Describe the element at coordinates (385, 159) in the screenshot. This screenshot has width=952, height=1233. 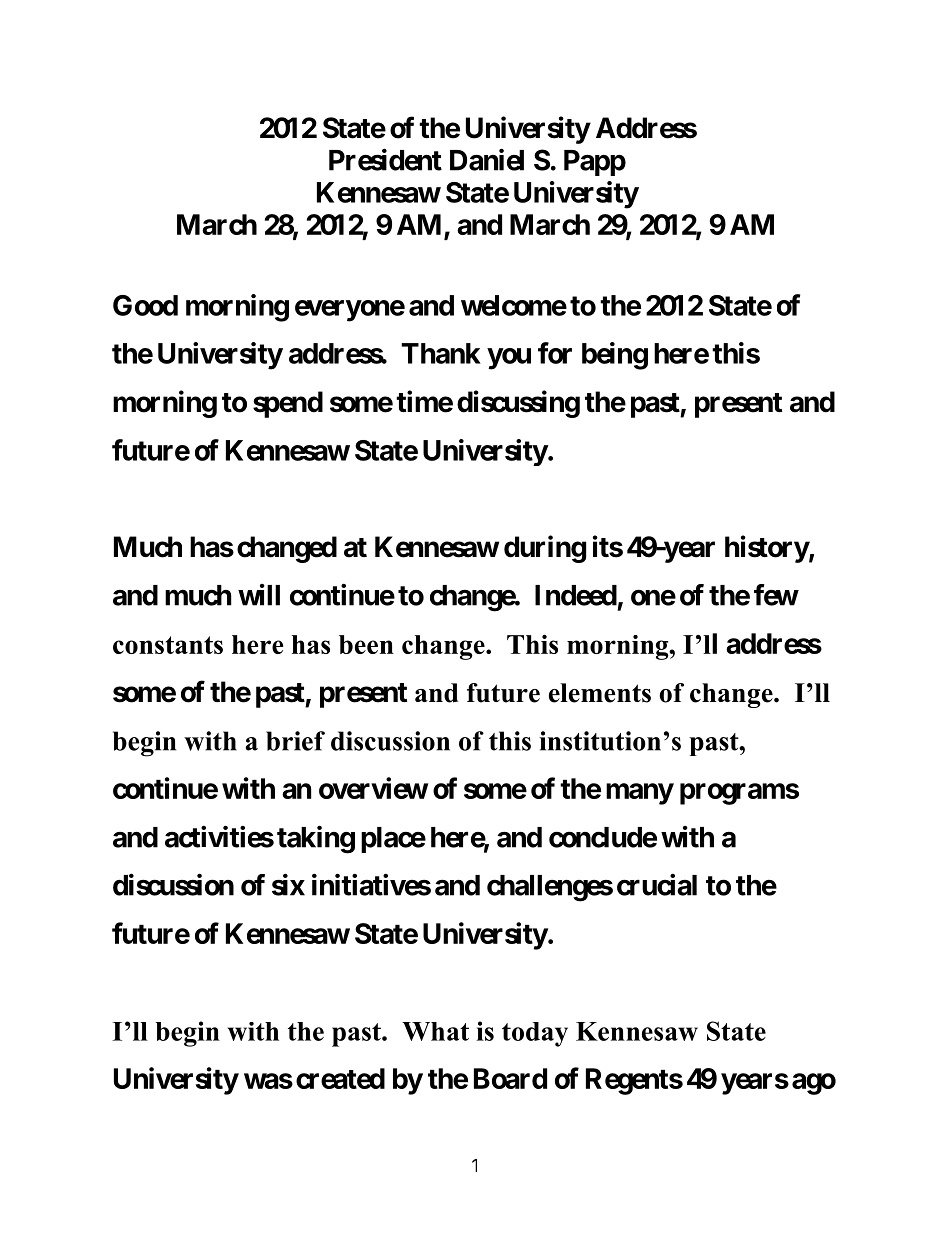
I see `President` at that location.
